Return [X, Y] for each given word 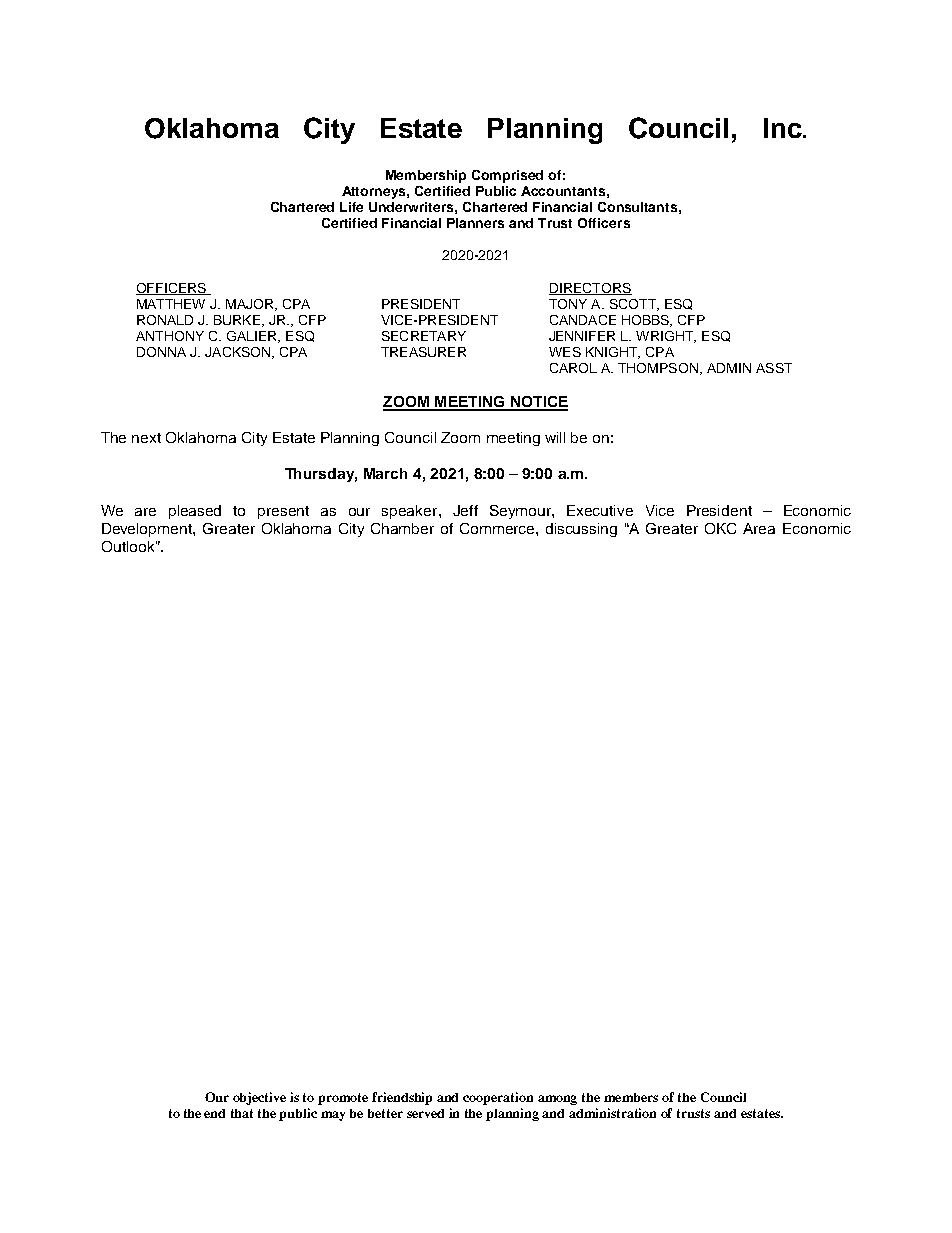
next [146, 438]
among [557, 1100]
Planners [475, 223]
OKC [720, 528]
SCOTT [634, 305]
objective [259, 1098]
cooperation [498, 1098]
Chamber [402, 528]
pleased [195, 512]
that [242, 1113]
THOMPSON [658, 368]
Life [351, 207]
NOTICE [538, 403]
